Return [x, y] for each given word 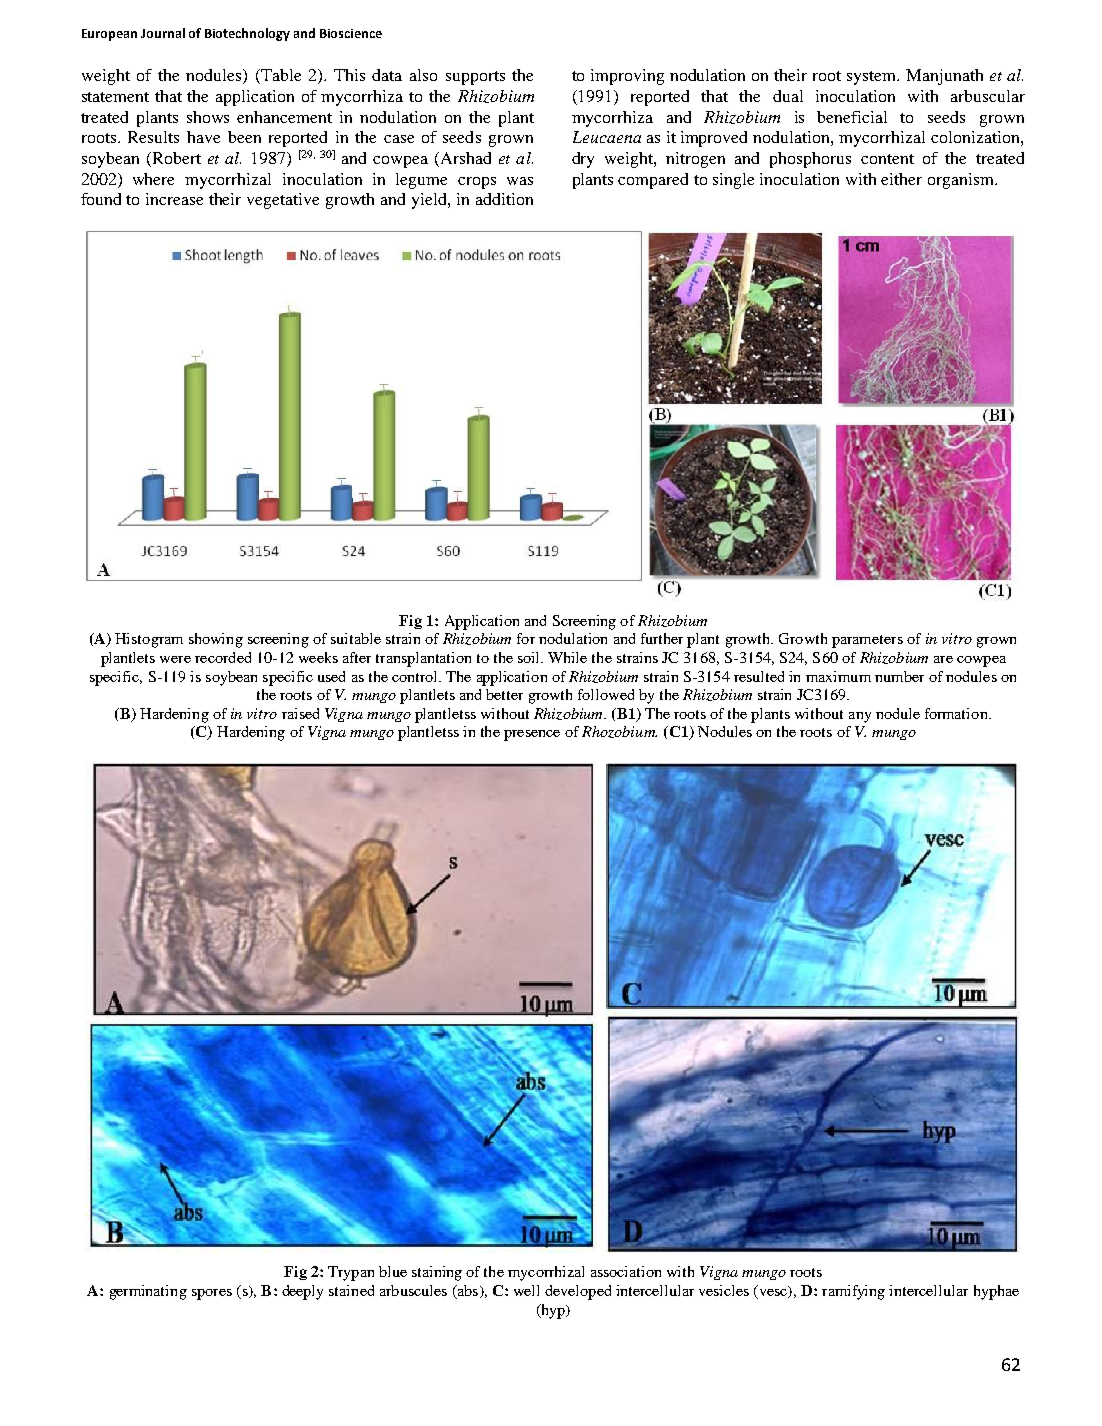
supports [475, 78]
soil [530, 657]
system [873, 78]
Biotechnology [247, 34]
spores [212, 1294]
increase [174, 199]
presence [532, 735]
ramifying [853, 1292]
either [901, 179]
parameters [867, 641]
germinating [148, 1292]
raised [300, 713]
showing [216, 640]
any [860, 717]
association [626, 1271]
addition [504, 199]
